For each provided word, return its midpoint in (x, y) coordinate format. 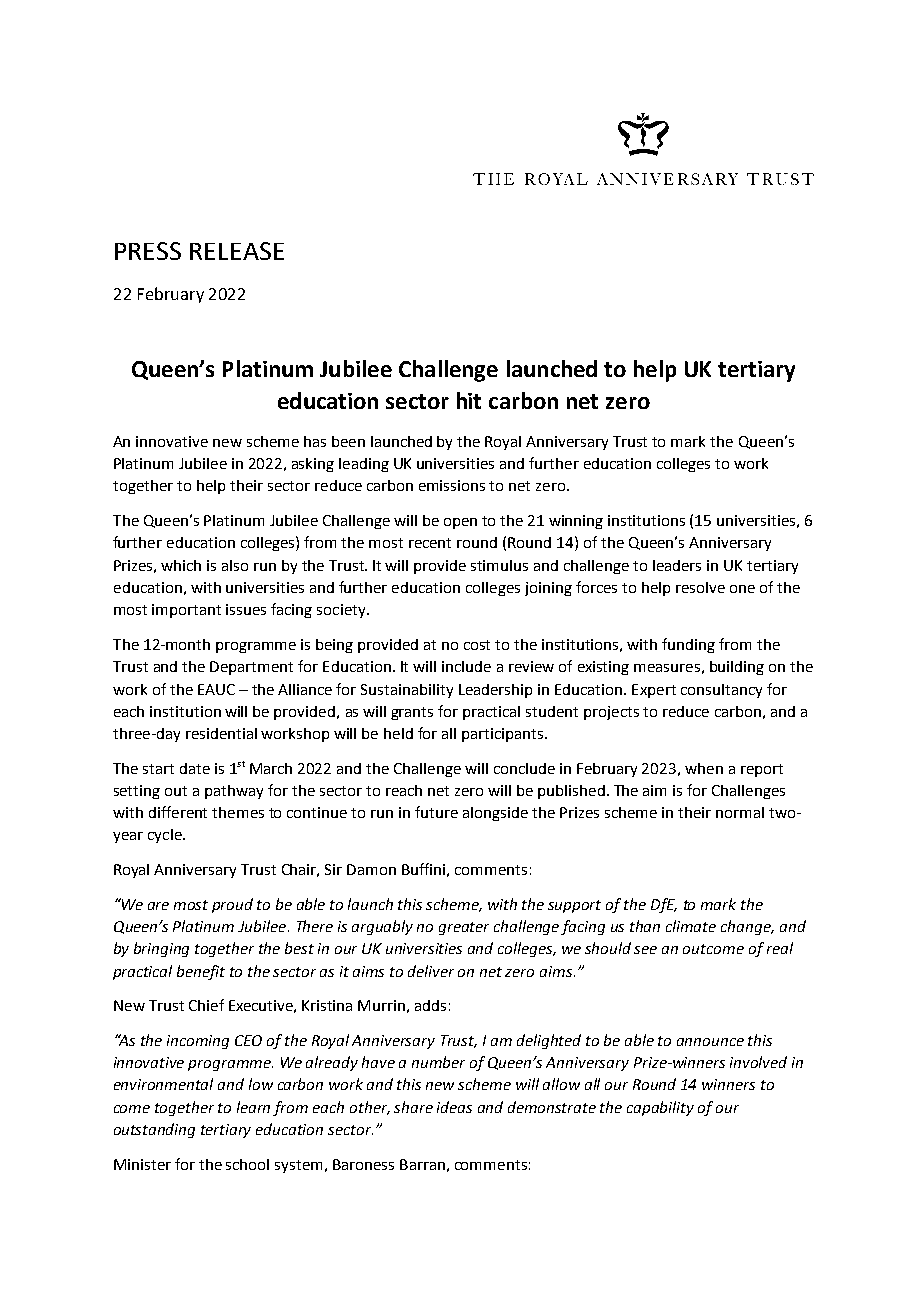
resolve (700, 587)
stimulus (499, 565)
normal (740, 812)
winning (576, 522)
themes (238, 812)
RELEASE (237, 251)
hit (469, 400)
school (247, 1164)
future (436, 812)
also (235, 565)
